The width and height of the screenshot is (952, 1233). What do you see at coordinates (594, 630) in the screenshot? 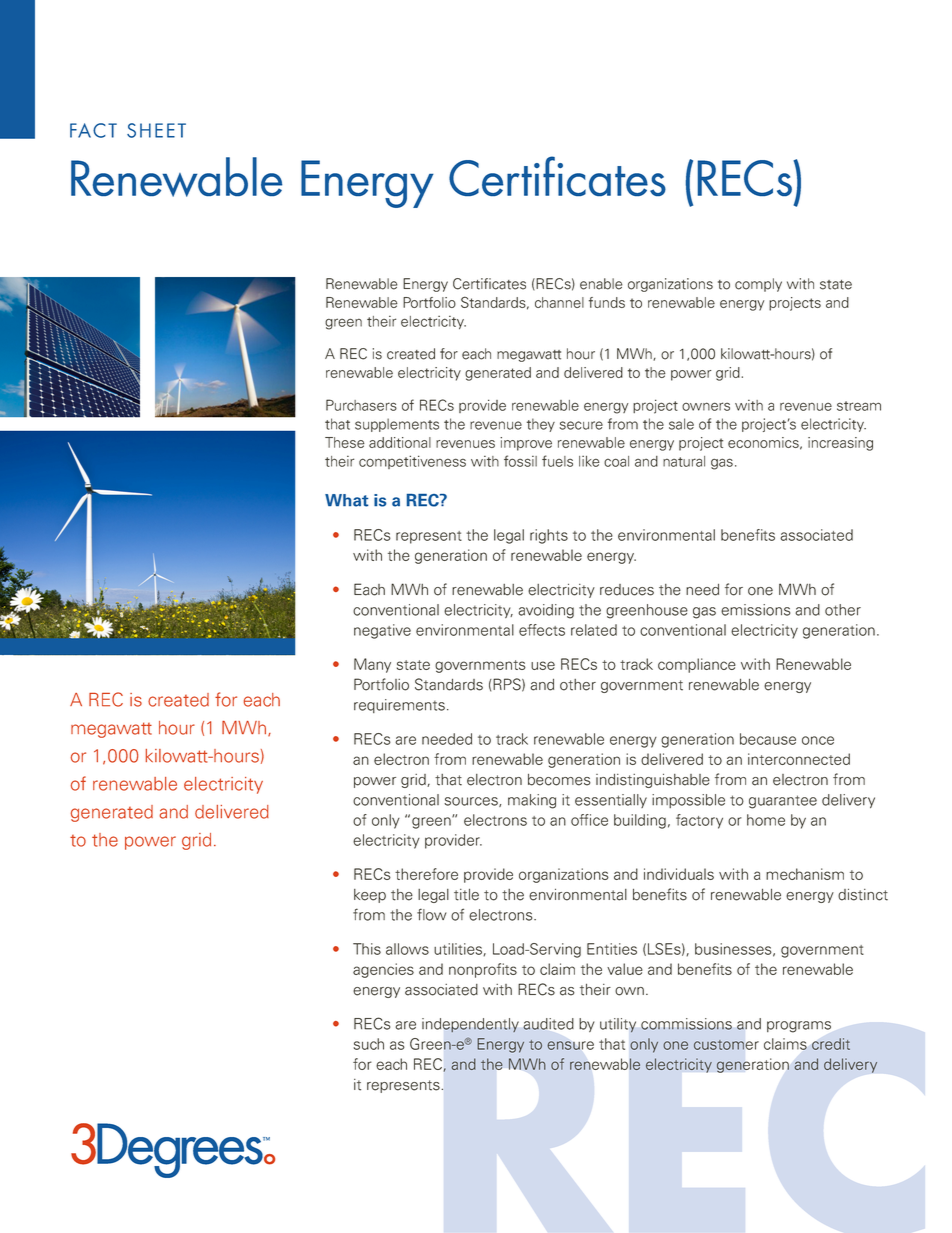
I see `related` at bounding box center [594, 630].
